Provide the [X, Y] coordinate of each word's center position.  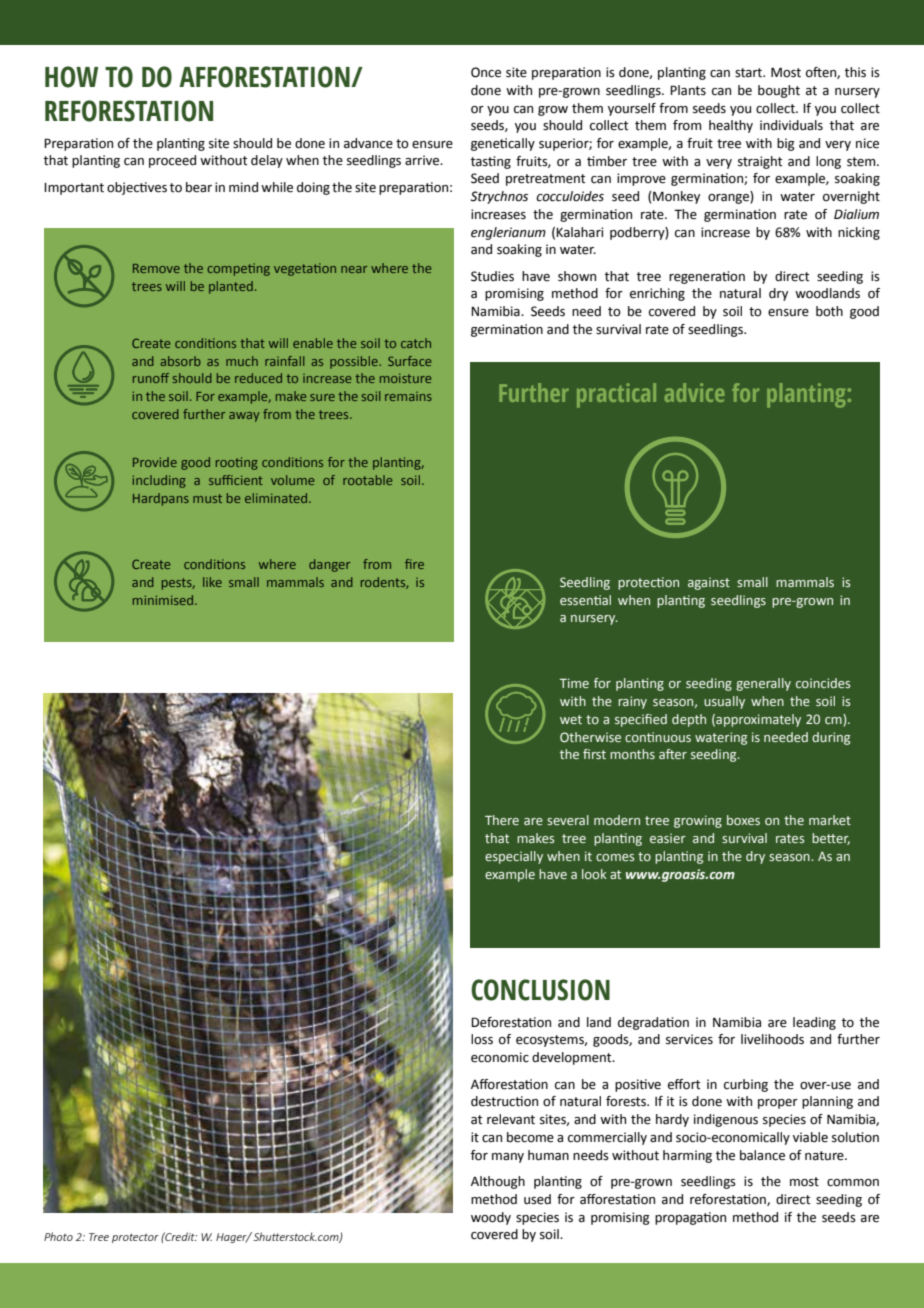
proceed [172, 161]
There [502, 820]
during [831, 738]
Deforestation [511, 1022]
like [212, 582]
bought [779, 91]
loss [482, 1039]
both [829, 311]
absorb [181, 361]
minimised [164, 600]
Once [486, 72]
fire [414, 564]
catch [416, 343]
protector [135, 1238]
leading [814, 1023]
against [709, 583]
